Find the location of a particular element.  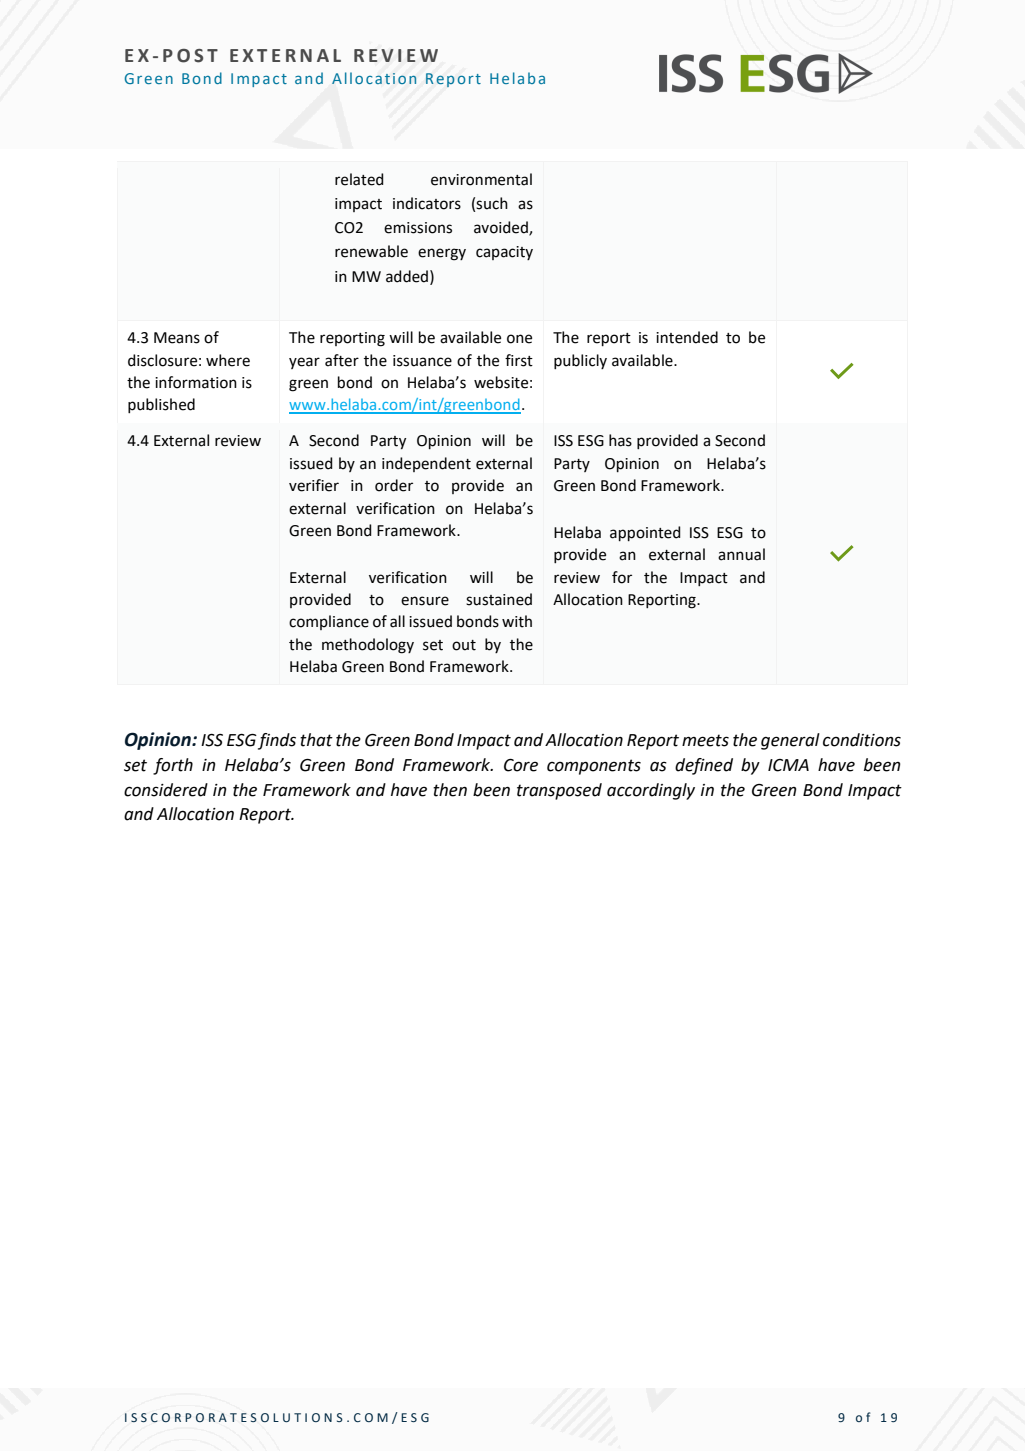

such is located at coordinates (492, 203).
